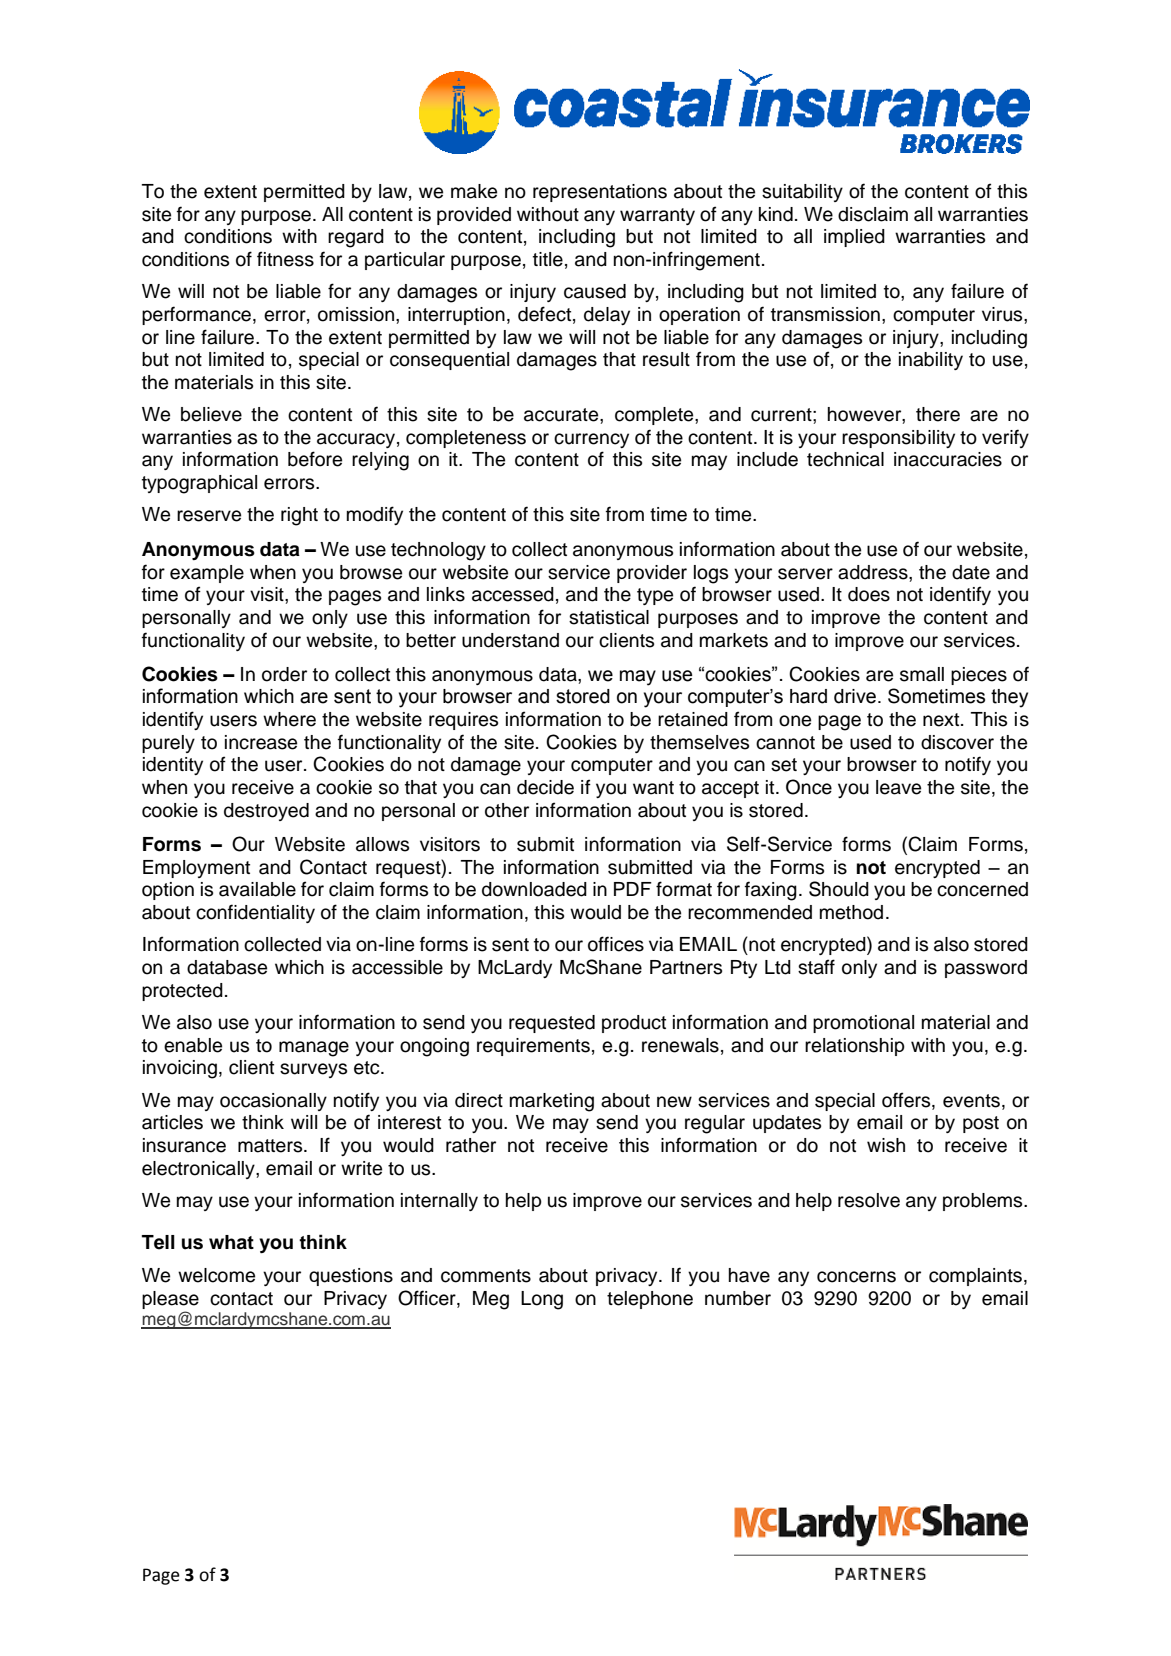 The height and width of the image is (1656, 1171). What do you see at coordinates (616, 944) in the image?
I see `offices` at bounding box center [616, 944].
